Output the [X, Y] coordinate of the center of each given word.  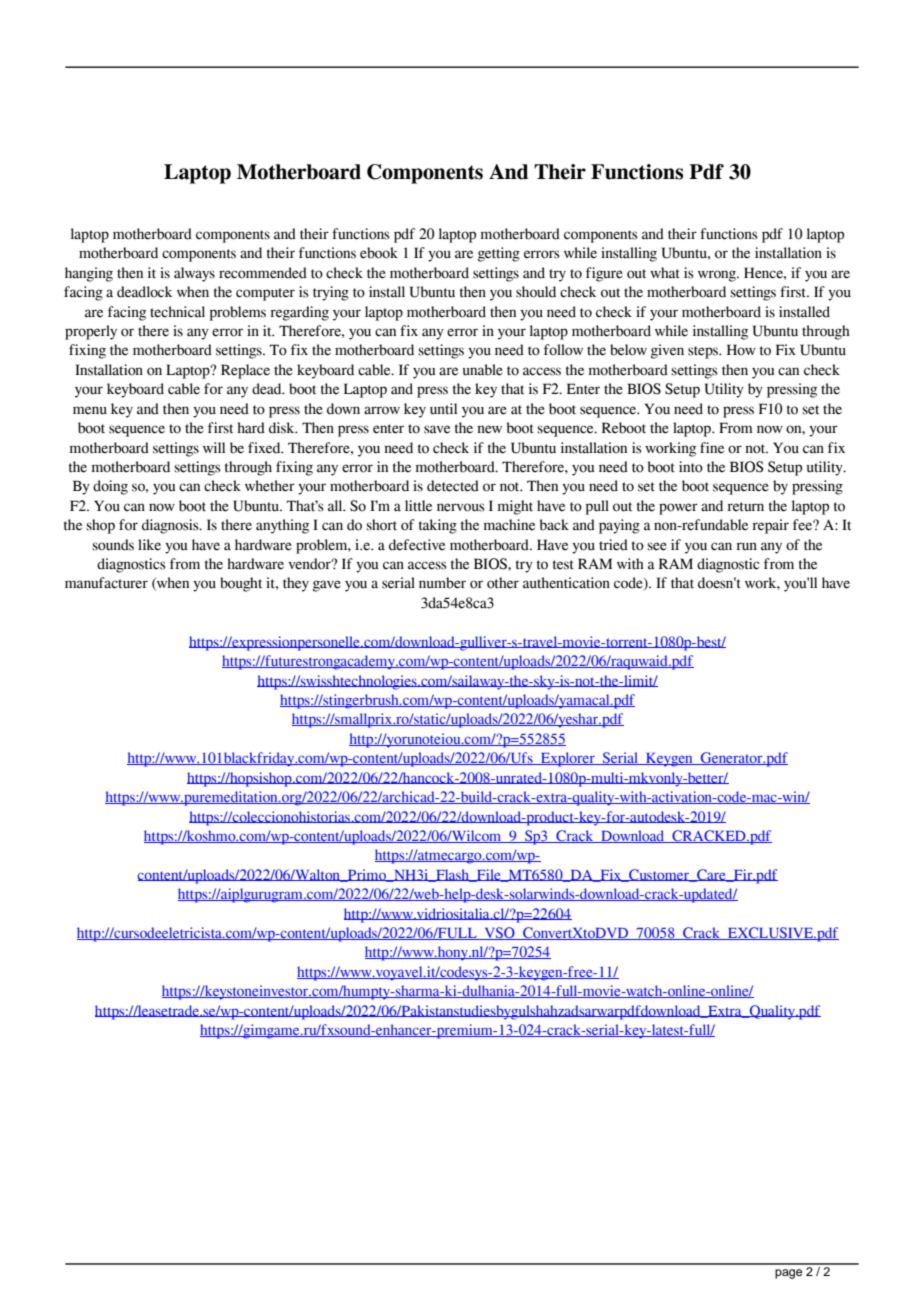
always [194, 274]
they [296, 584]
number [442, 583]
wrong [718, 276]
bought [241, 584]
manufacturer [106, 583]
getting [499, 254]
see [657, 546]
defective [417, 545]
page [788, 1274]
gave [327, 586]
